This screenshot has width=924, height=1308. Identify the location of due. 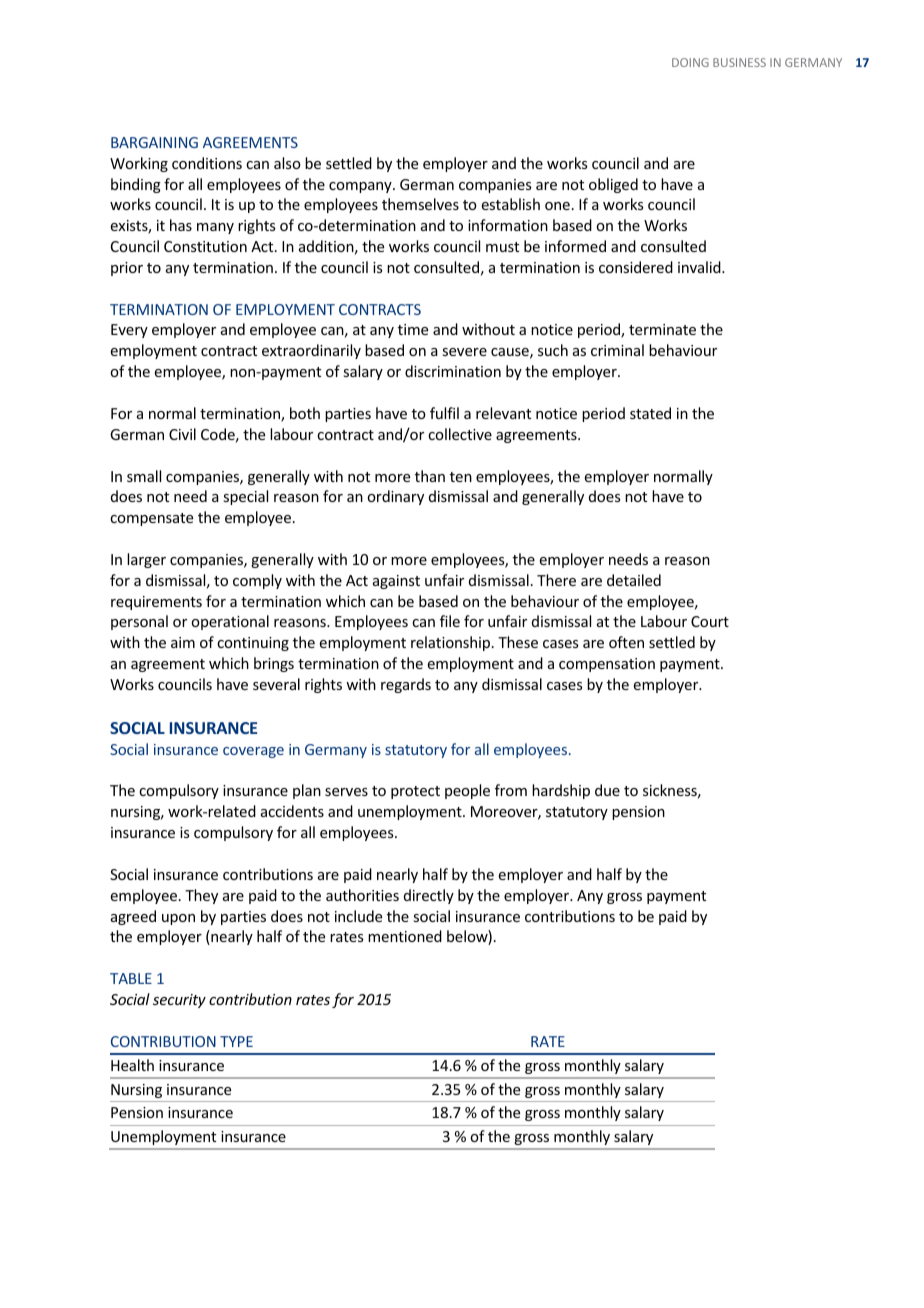
(607, 790).
